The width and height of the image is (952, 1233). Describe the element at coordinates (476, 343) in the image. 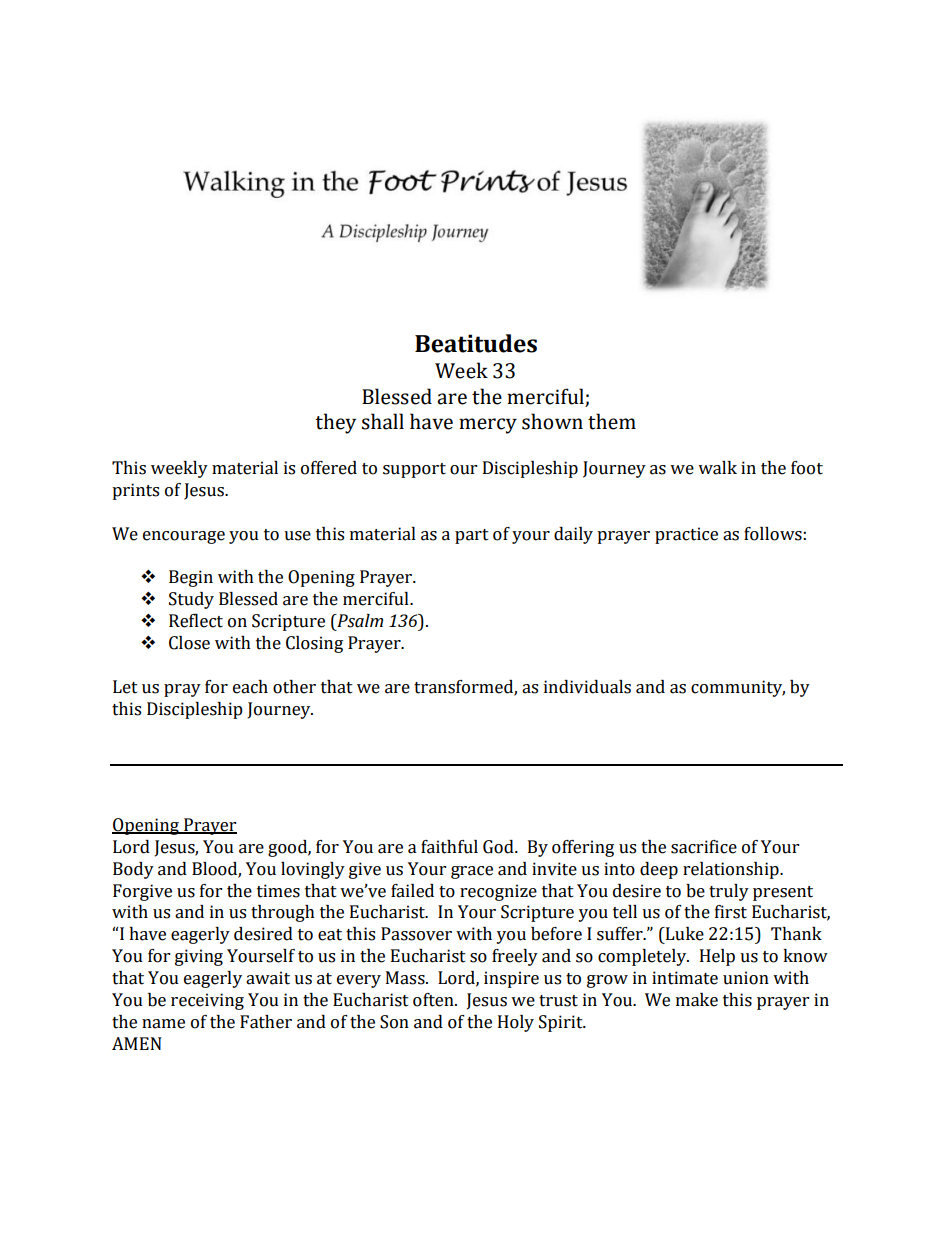

I see `Beatitudes` at that location.
